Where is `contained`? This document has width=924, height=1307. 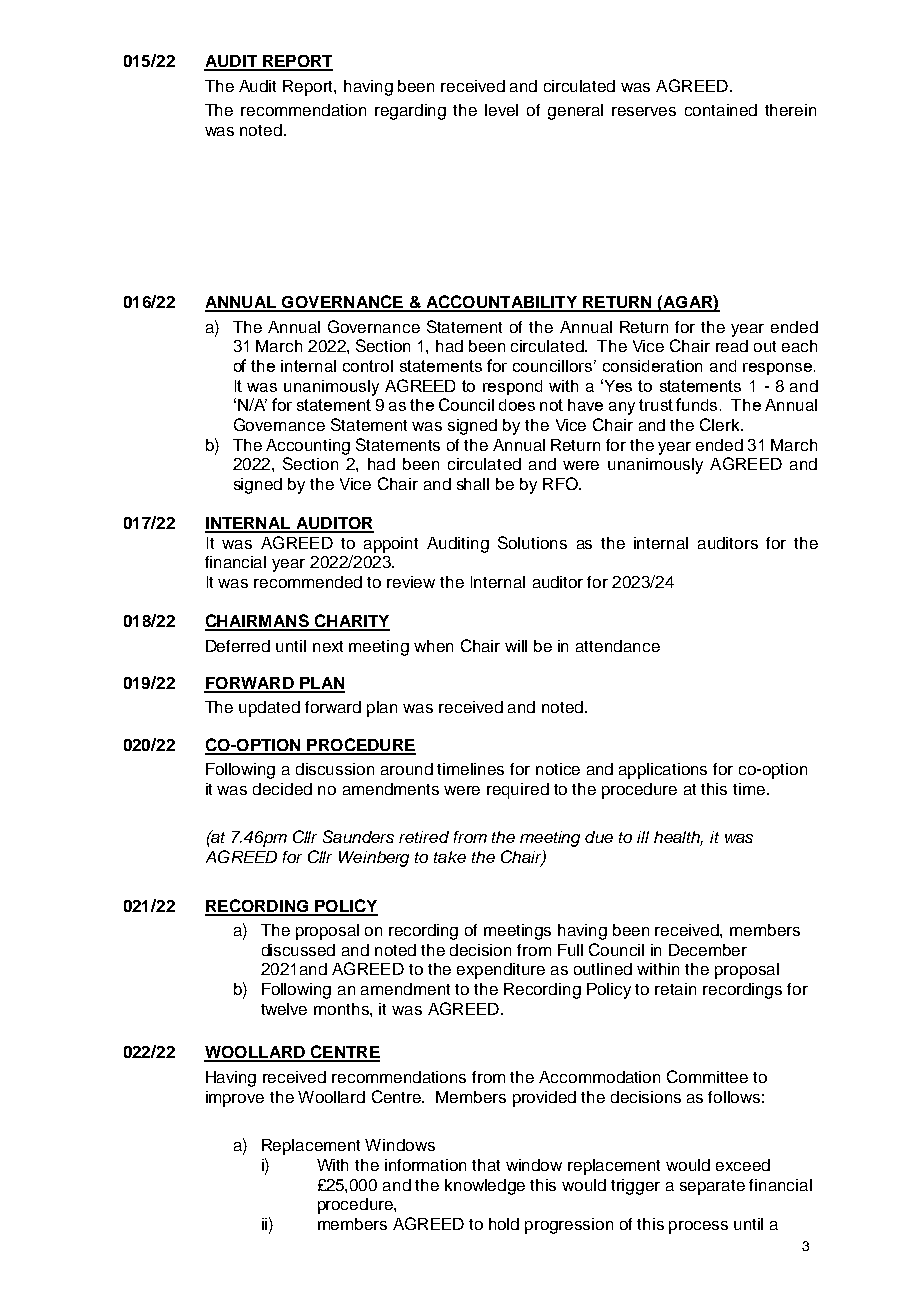 contained is located at coordinates (721, 110).
